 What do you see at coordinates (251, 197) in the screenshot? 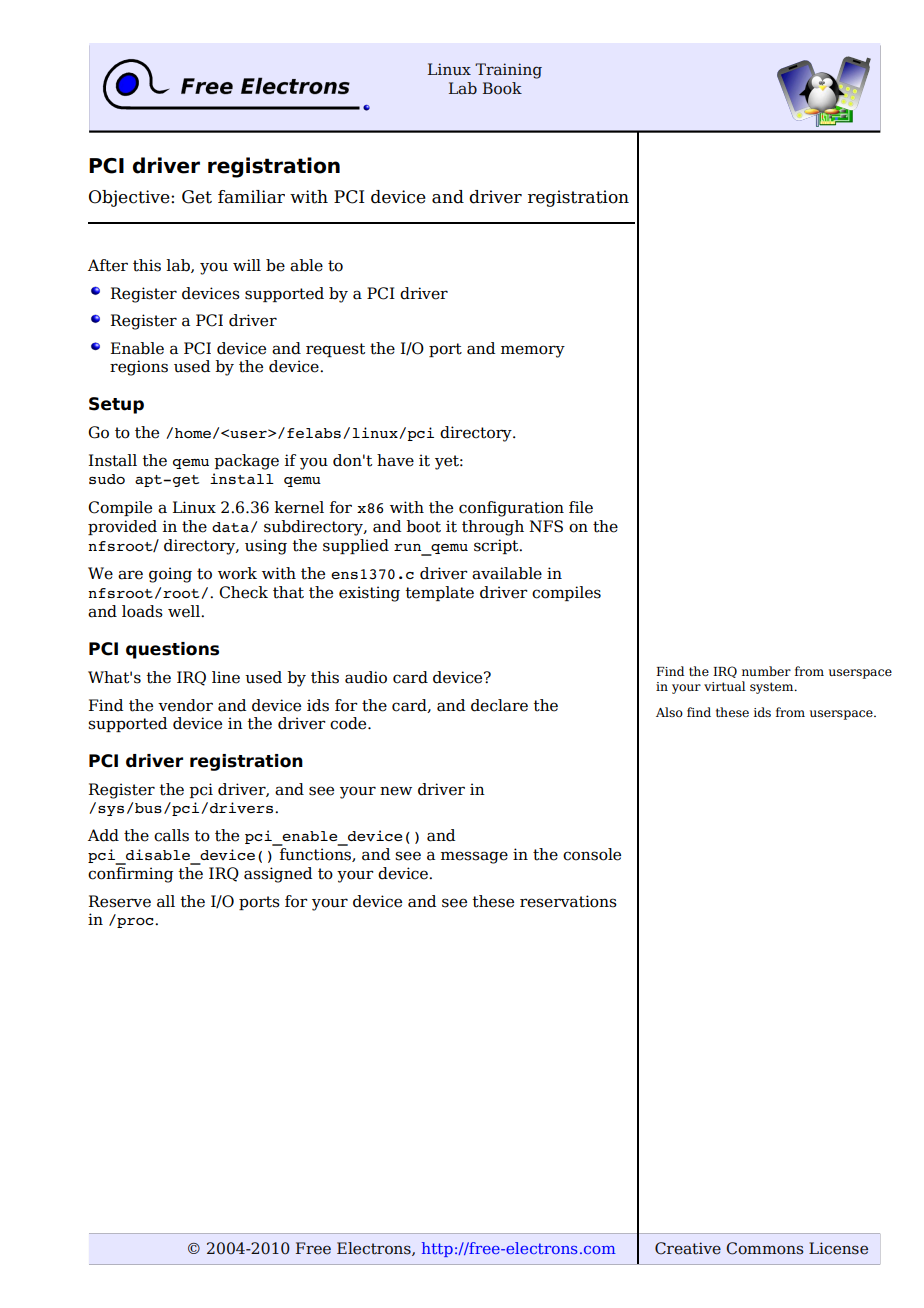
I see `familiar` at bounding box center [251, 197].
